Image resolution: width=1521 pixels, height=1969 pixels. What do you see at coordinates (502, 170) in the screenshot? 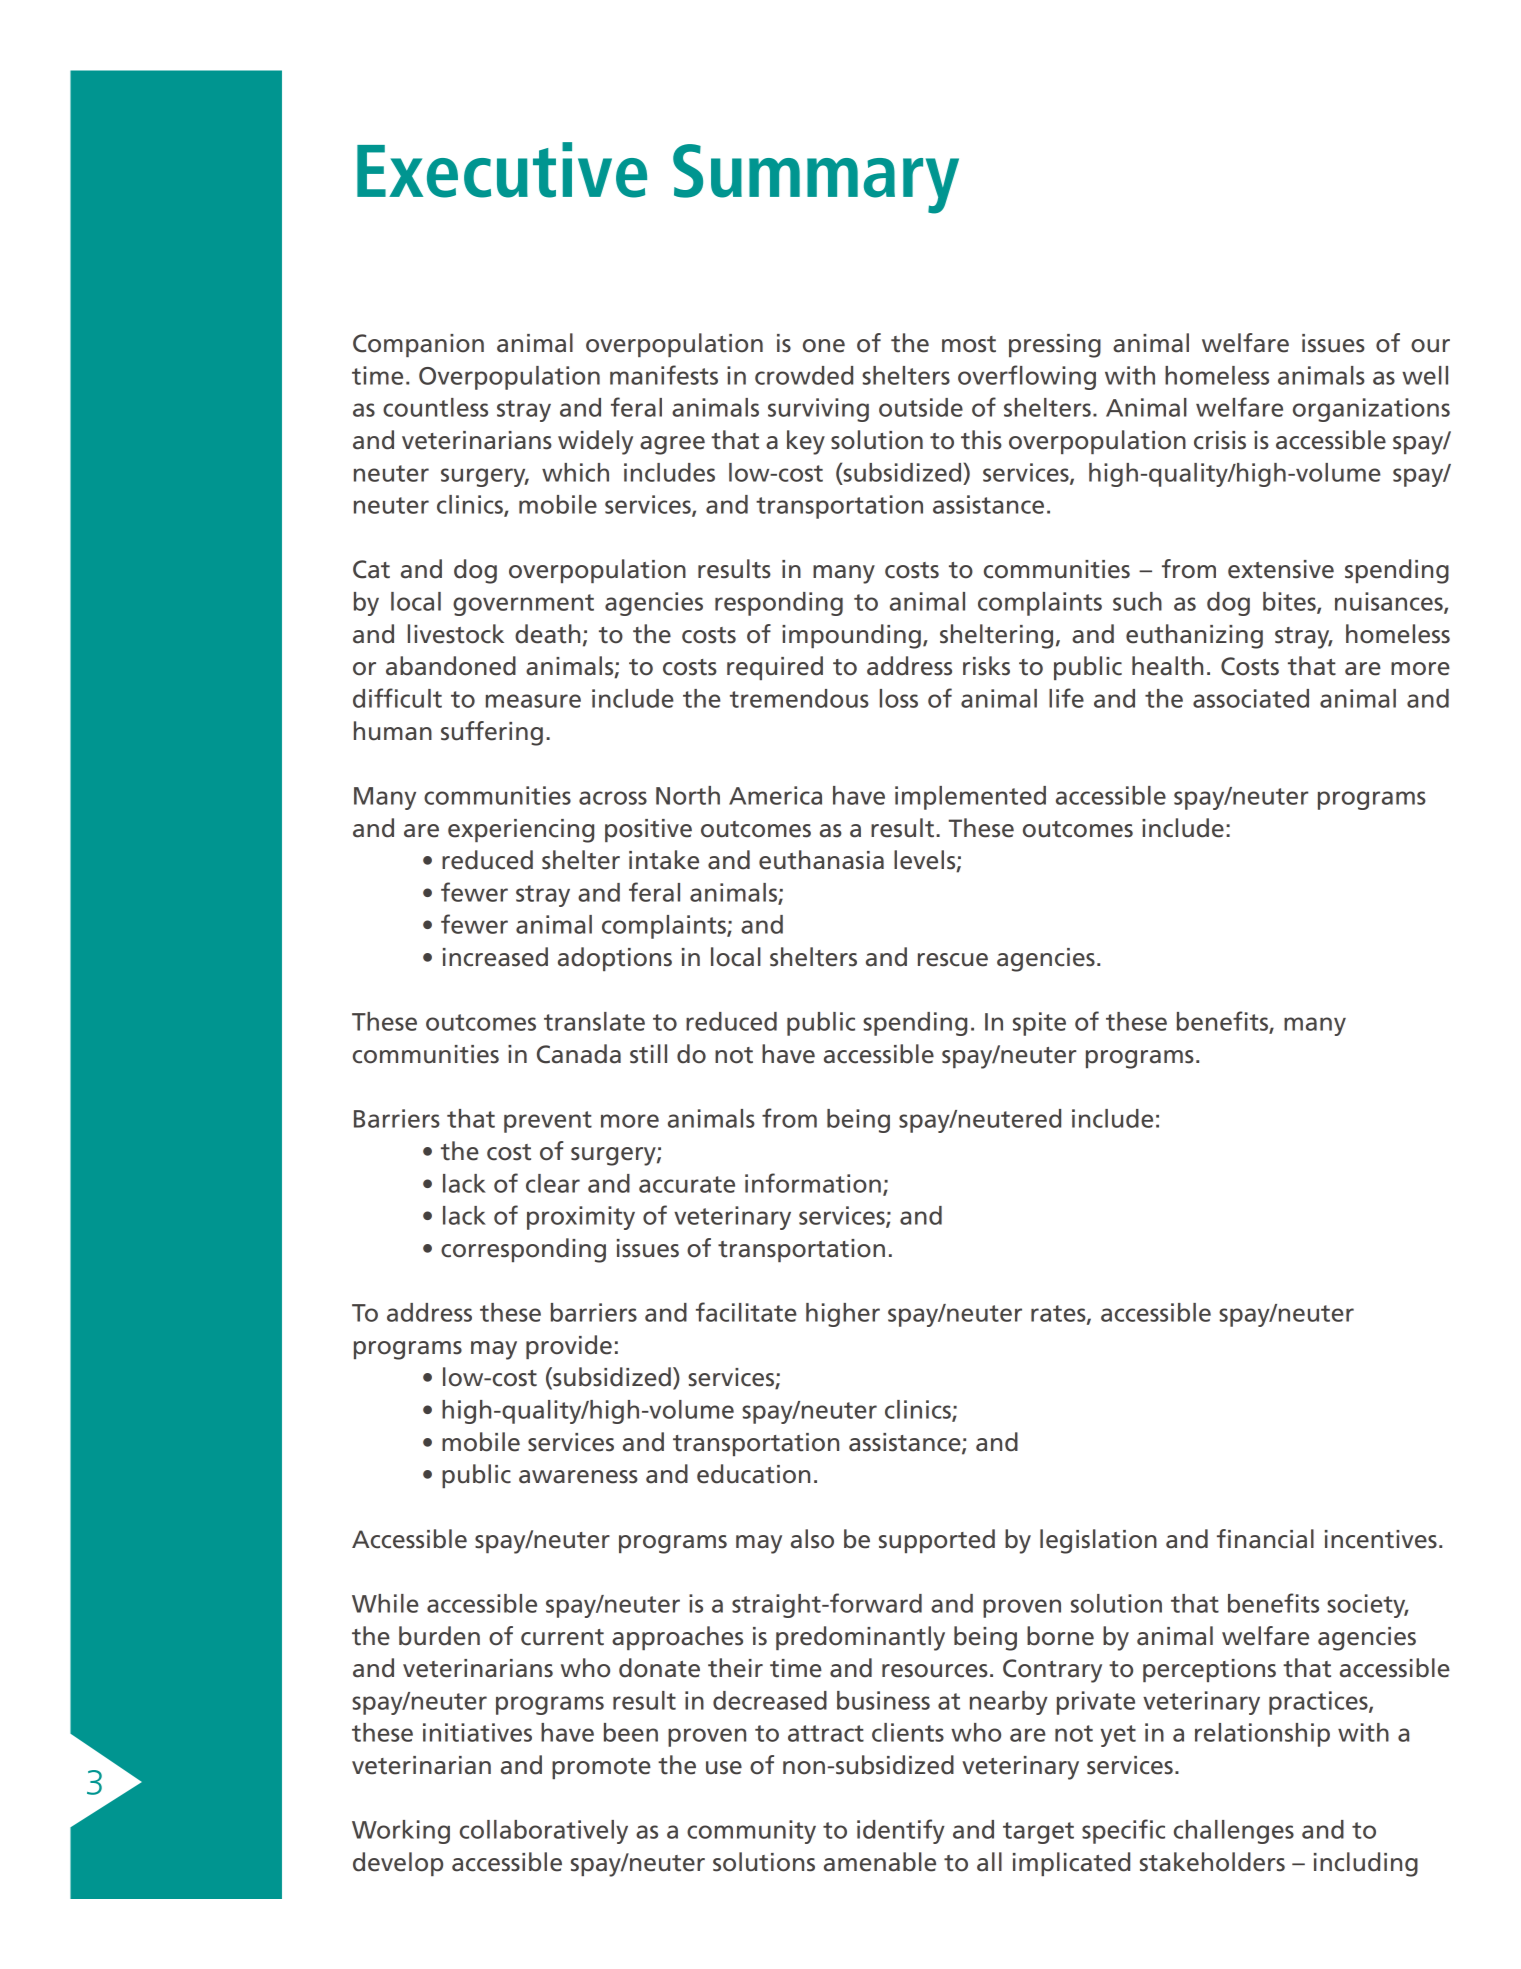
I see `Executive` at bounding box center [502, 170].
